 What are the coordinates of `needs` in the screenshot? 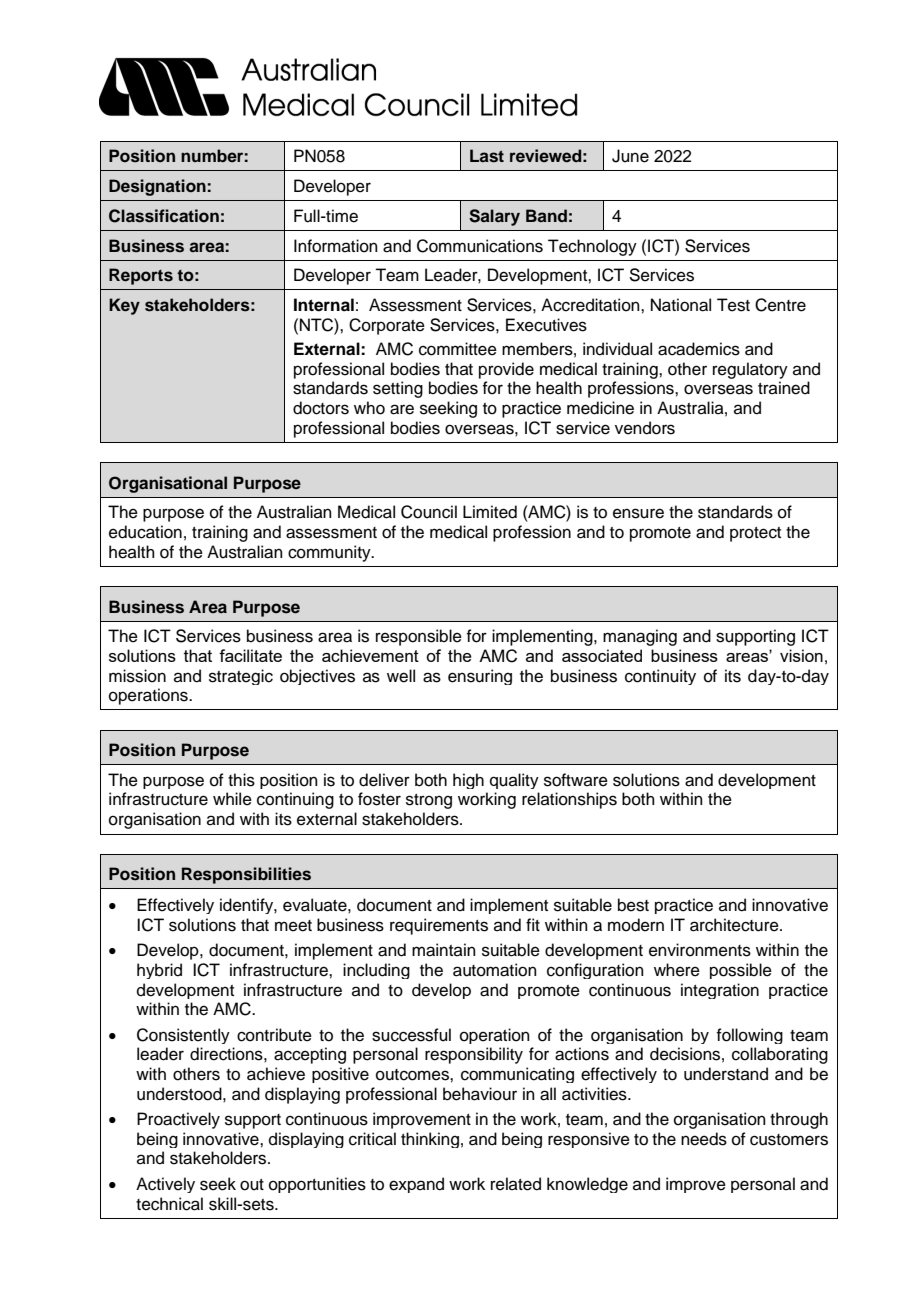 It's located at (704, 1139).
